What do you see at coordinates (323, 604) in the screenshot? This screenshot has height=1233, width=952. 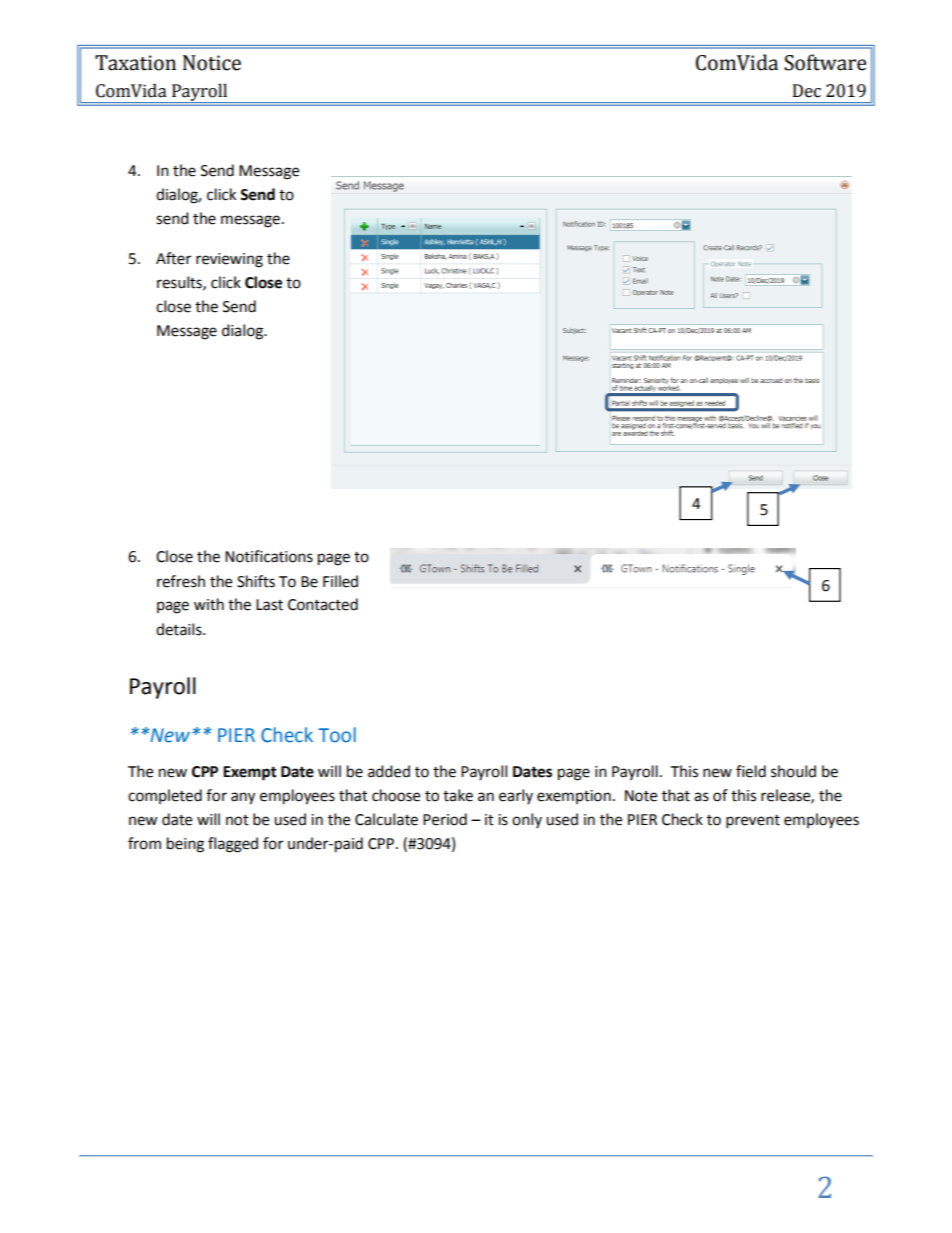 I see `Contacted` at bounding box center [323, 604].
